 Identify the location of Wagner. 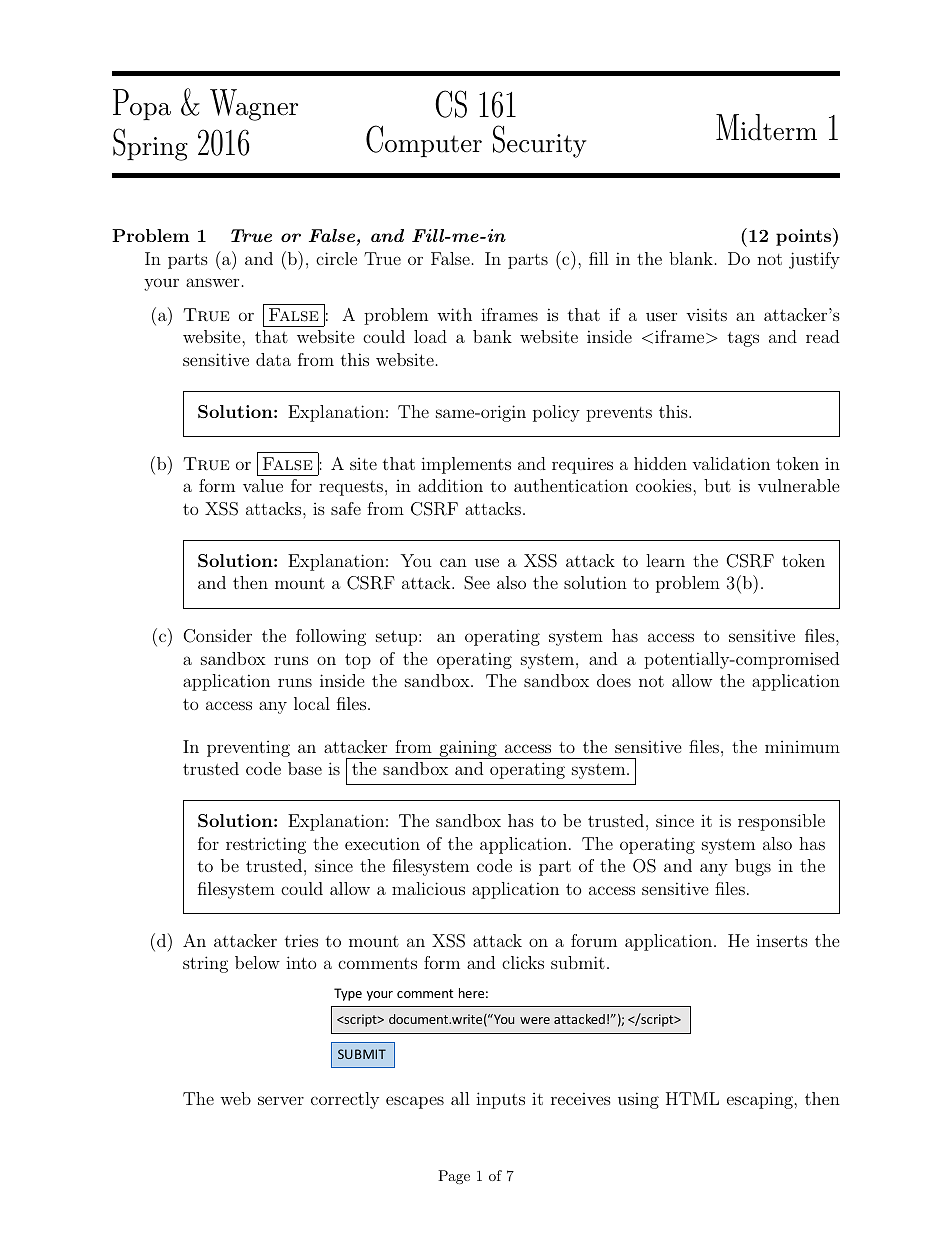
(254, 105).
